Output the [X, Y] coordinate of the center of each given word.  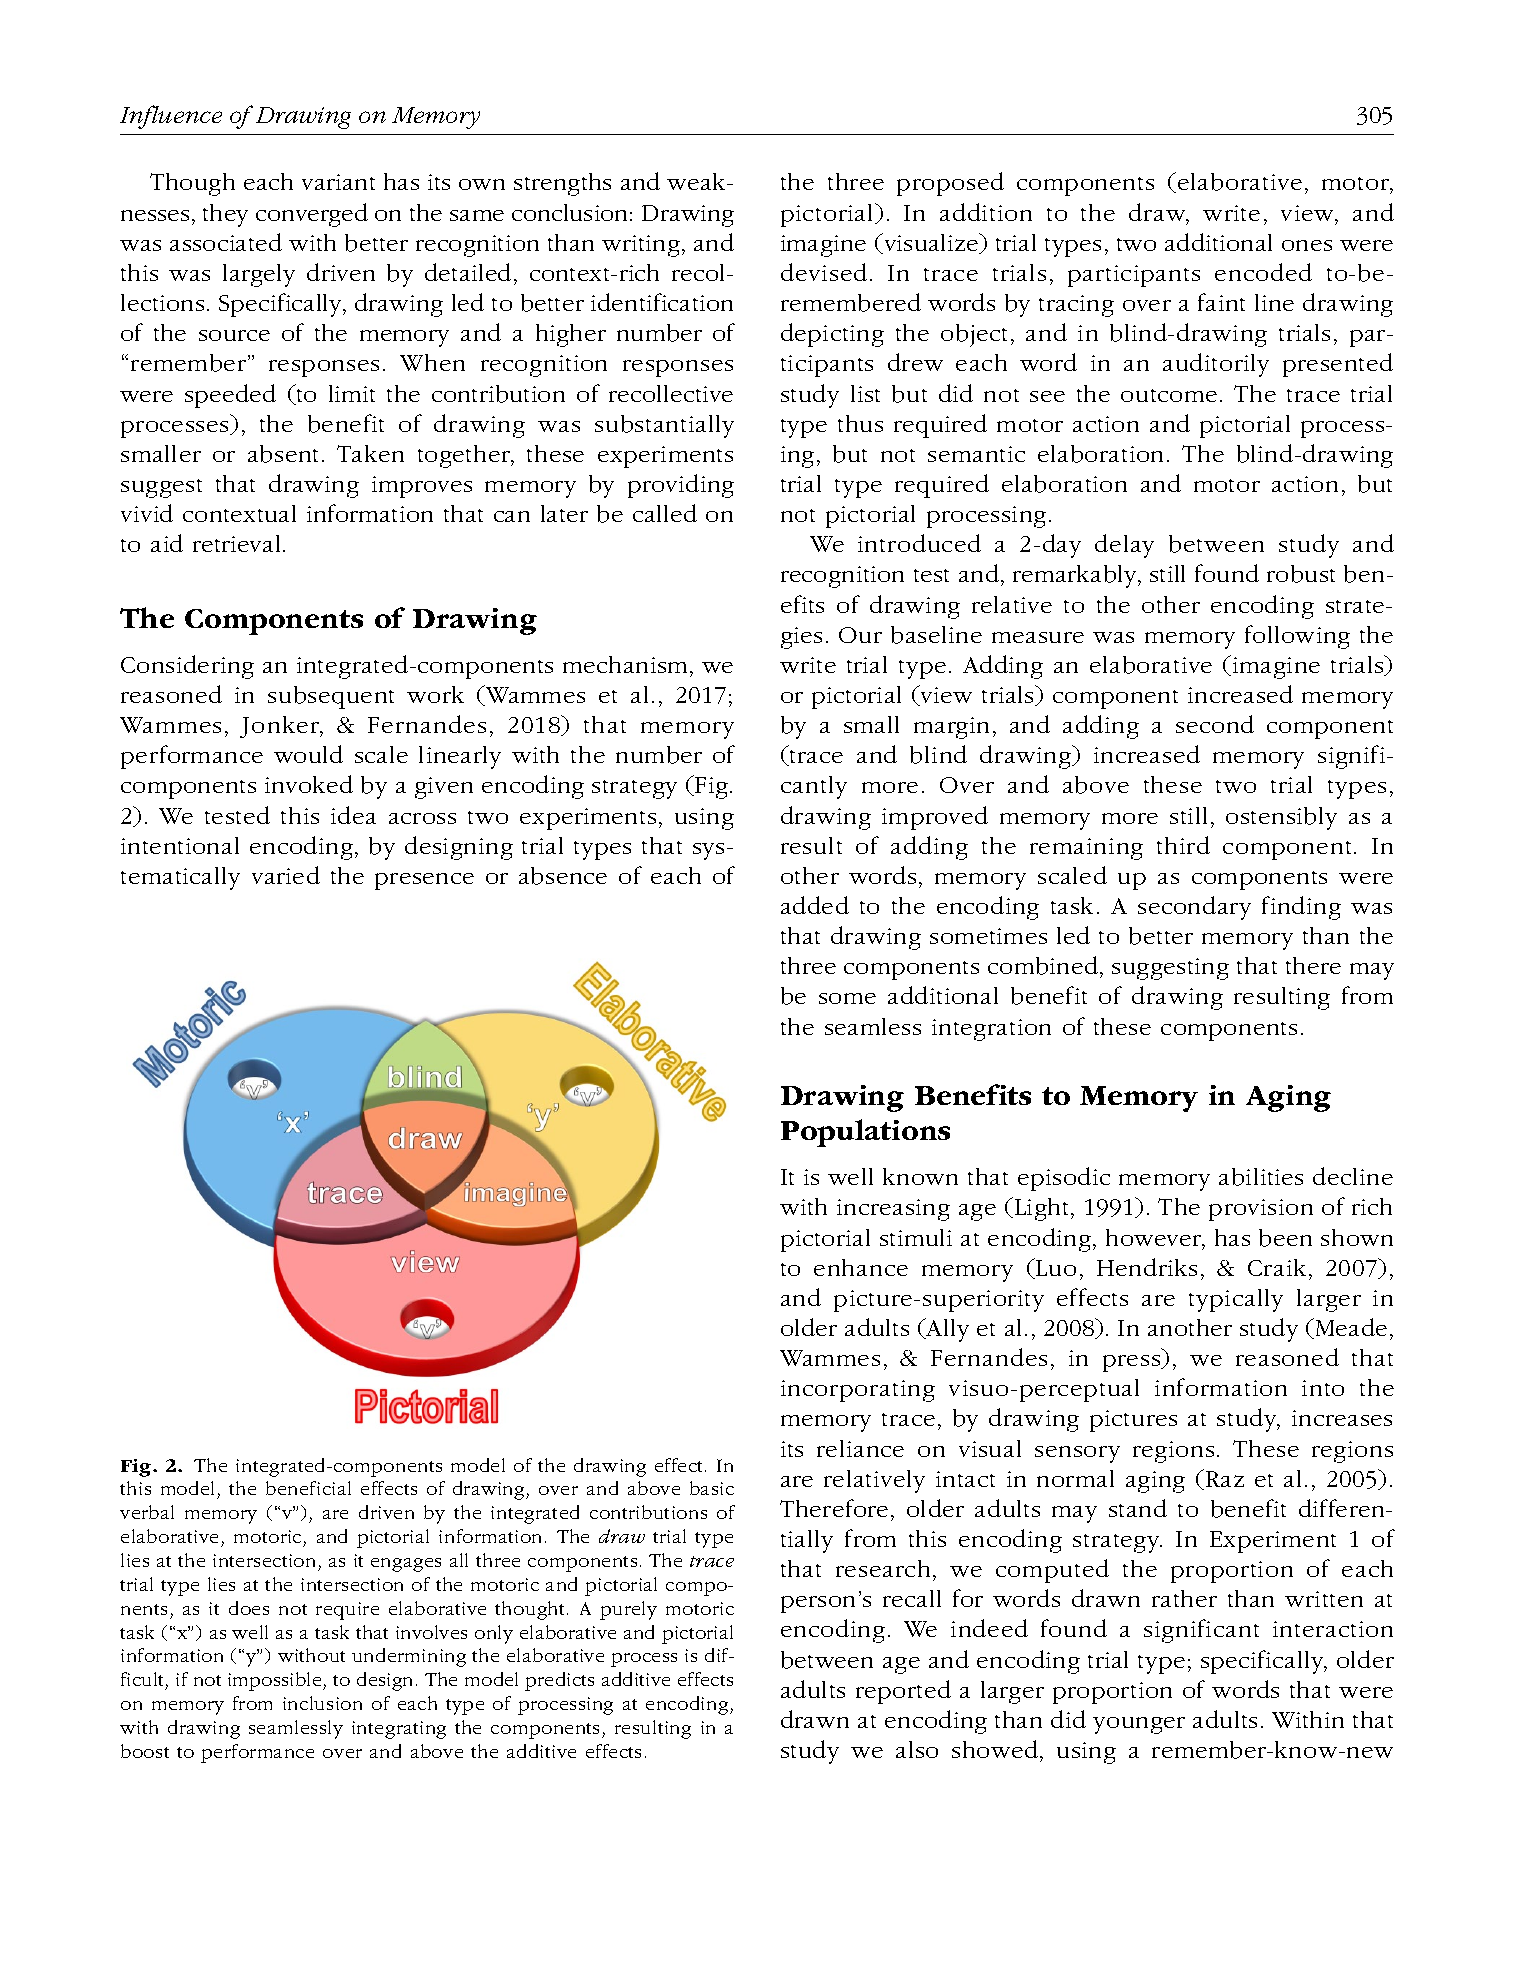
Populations [865, 1133]
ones [1307, 245]
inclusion [322, 1703]
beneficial [308, 1488]
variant [338, 182]
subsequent [331, 697]
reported [903, 1692]
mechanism [627, 664]
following [1297, 637]
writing [641, 246]
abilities [1261, 1177]
